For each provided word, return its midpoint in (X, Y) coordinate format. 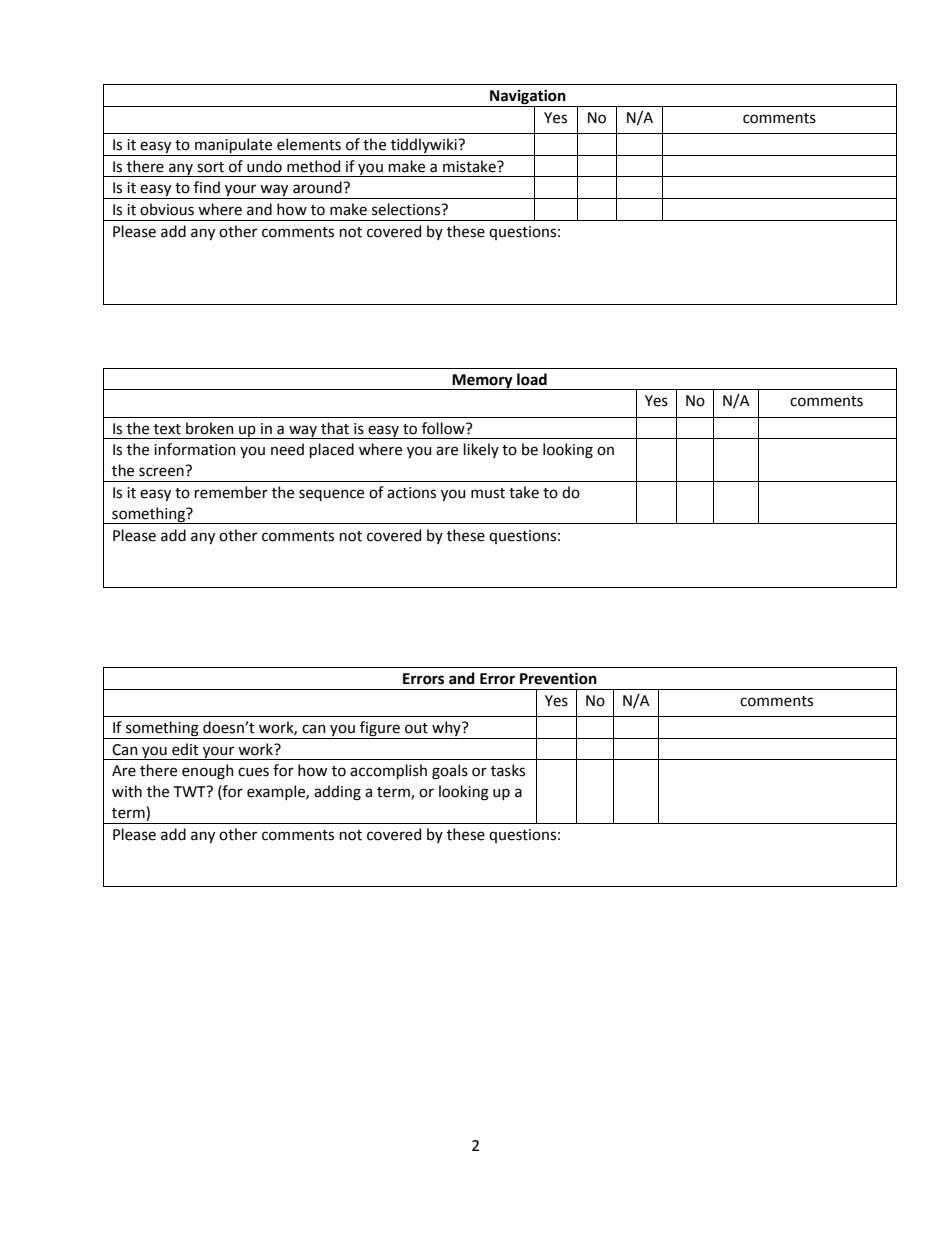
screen (161, 472)
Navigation (528, 98)
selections (407, 209)
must (488, 493)
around (318, 187)
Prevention (558, 678)
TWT (191, 791)
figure (380, 730)
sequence (331, 495)
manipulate (234, 147)
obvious (167, 209)
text (167, 429)
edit (185, 749)
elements (309, 144)
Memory (483, 382)
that (335, 428)
